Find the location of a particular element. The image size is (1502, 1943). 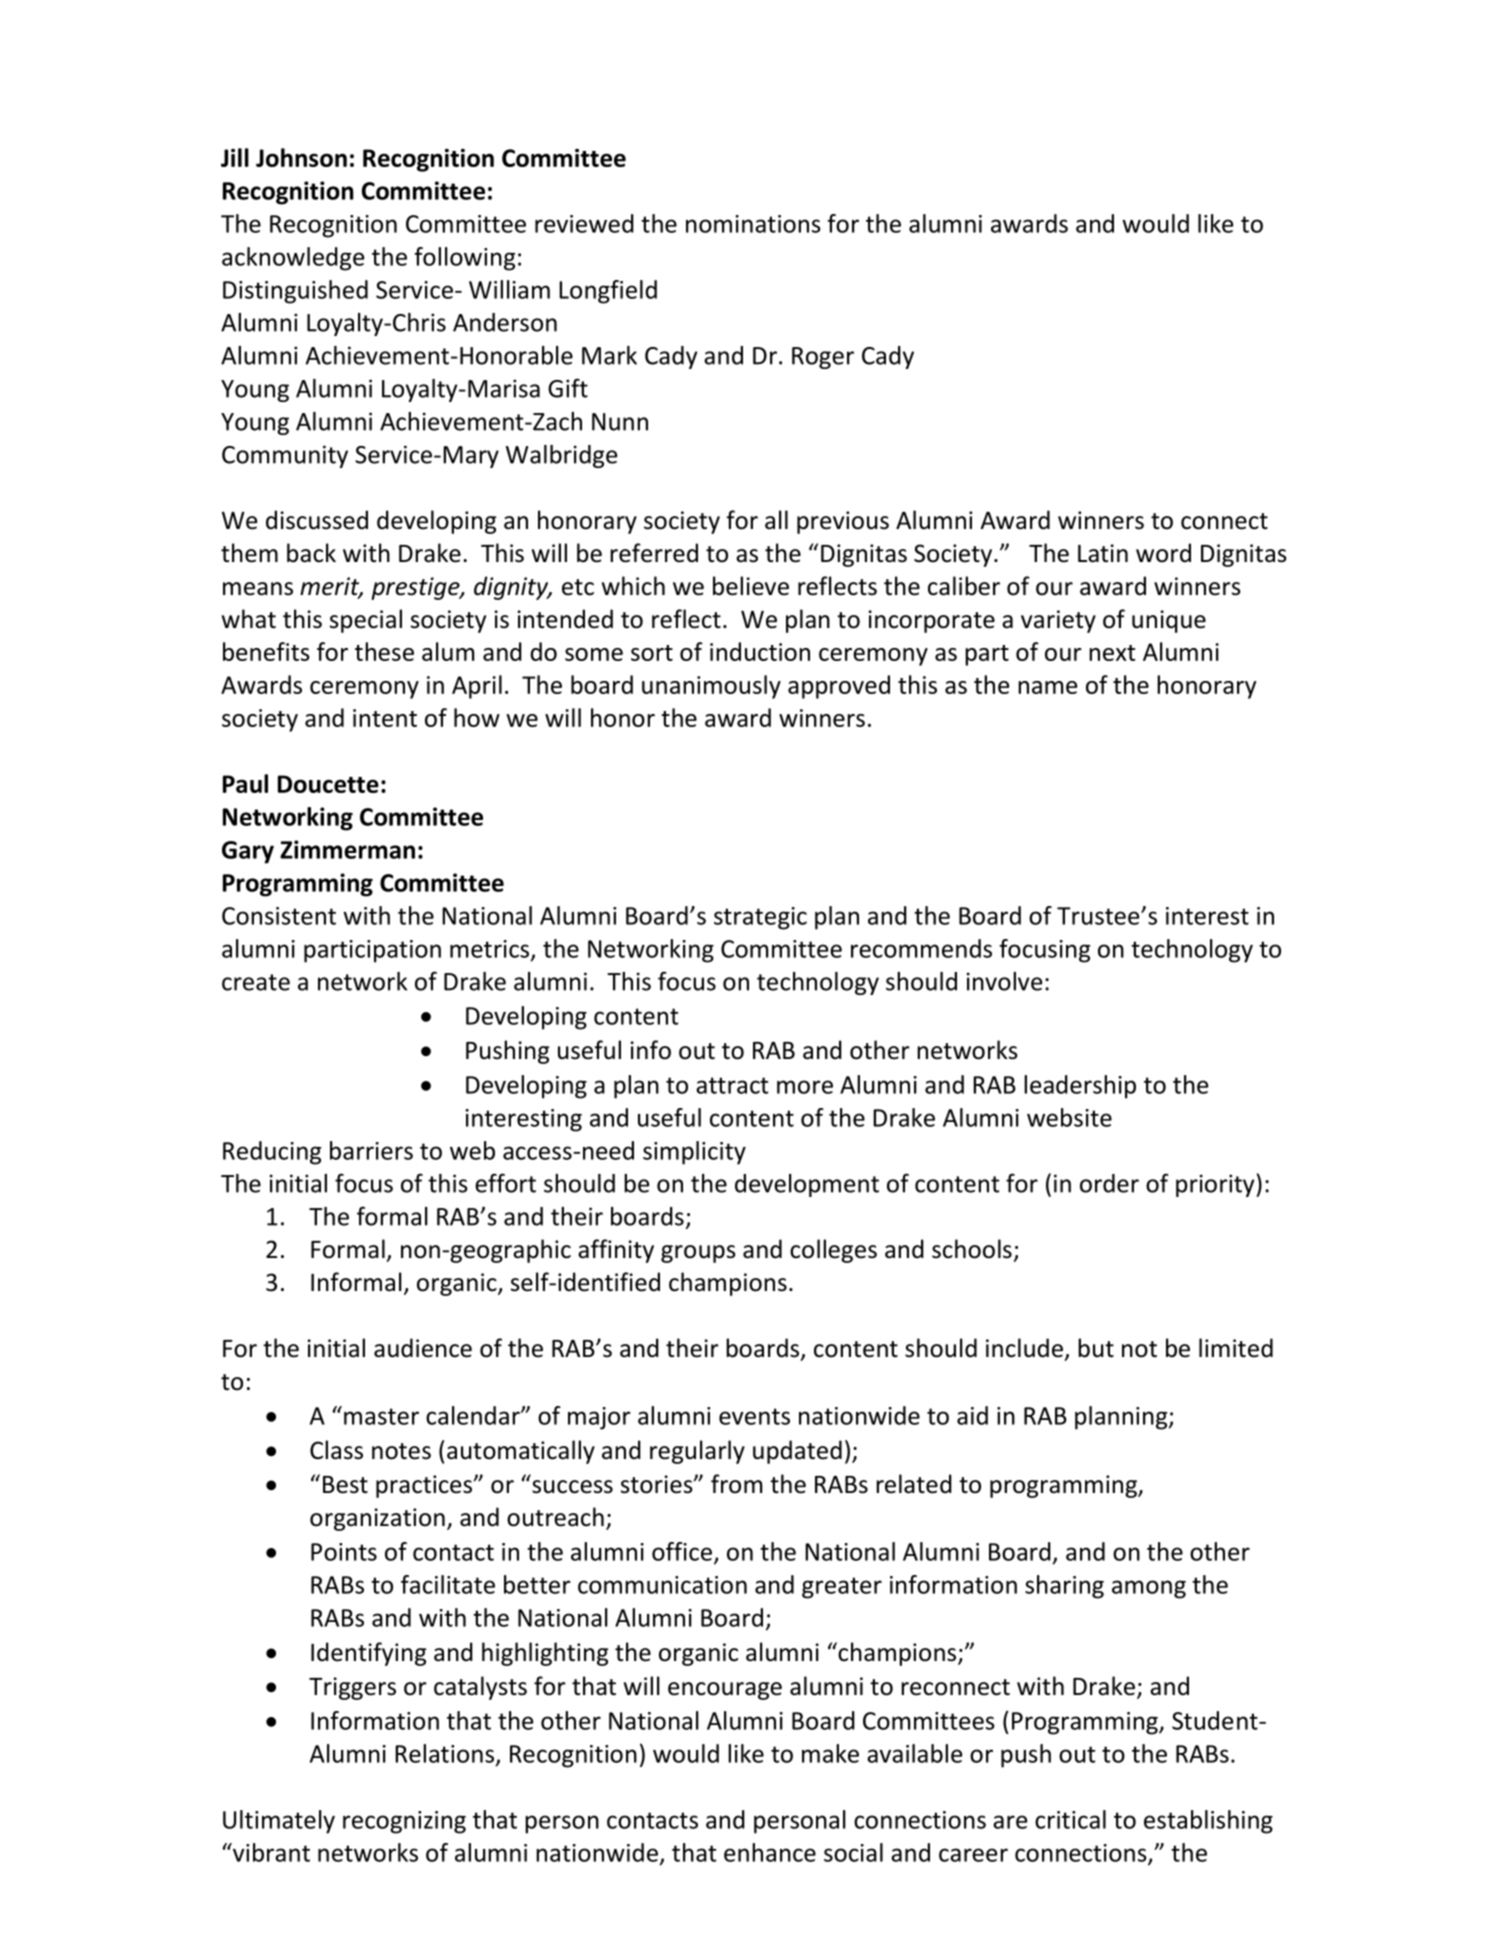

Roger is located at coordinates (823, 358).
